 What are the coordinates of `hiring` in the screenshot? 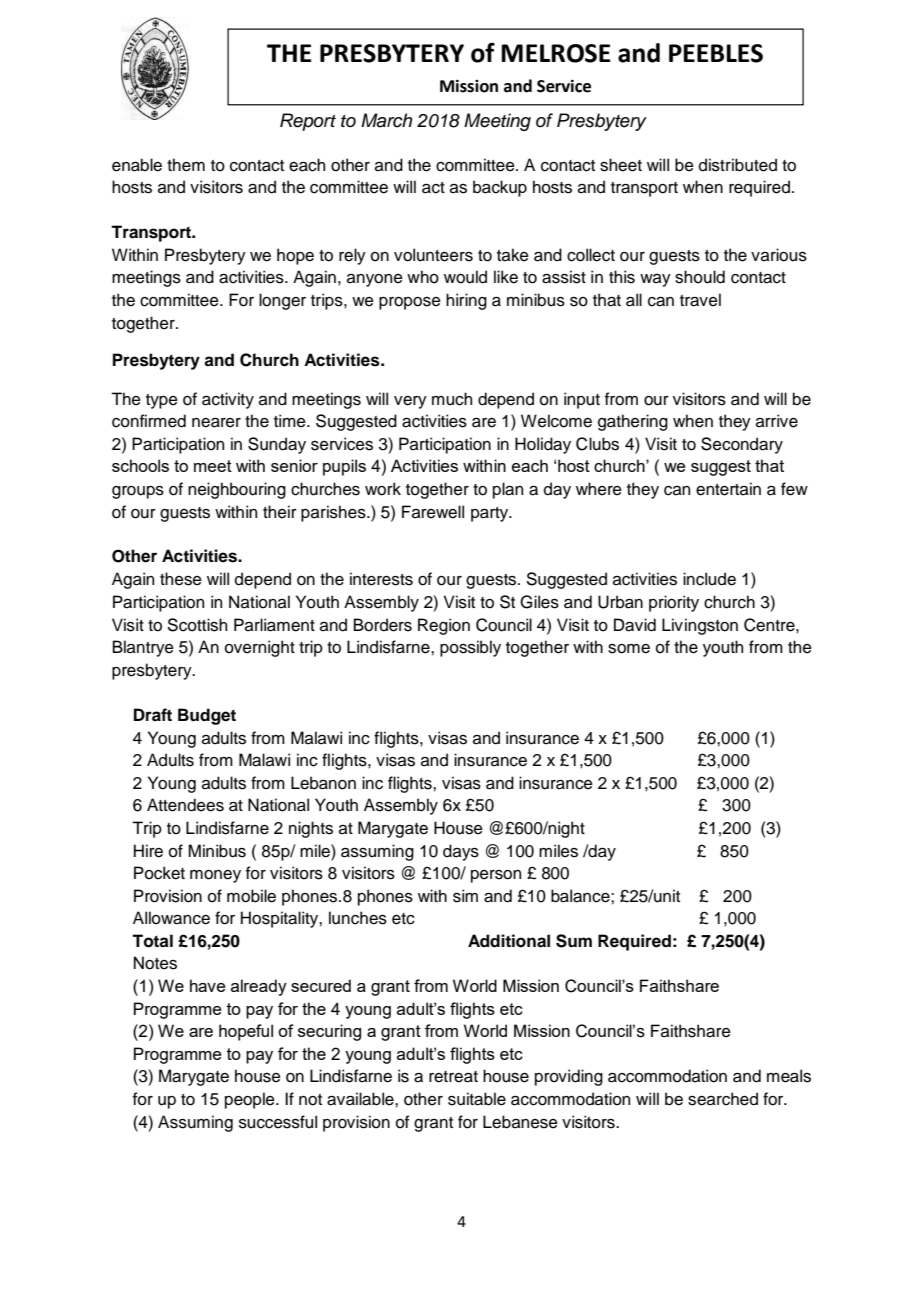 It's located at (466, 301).
